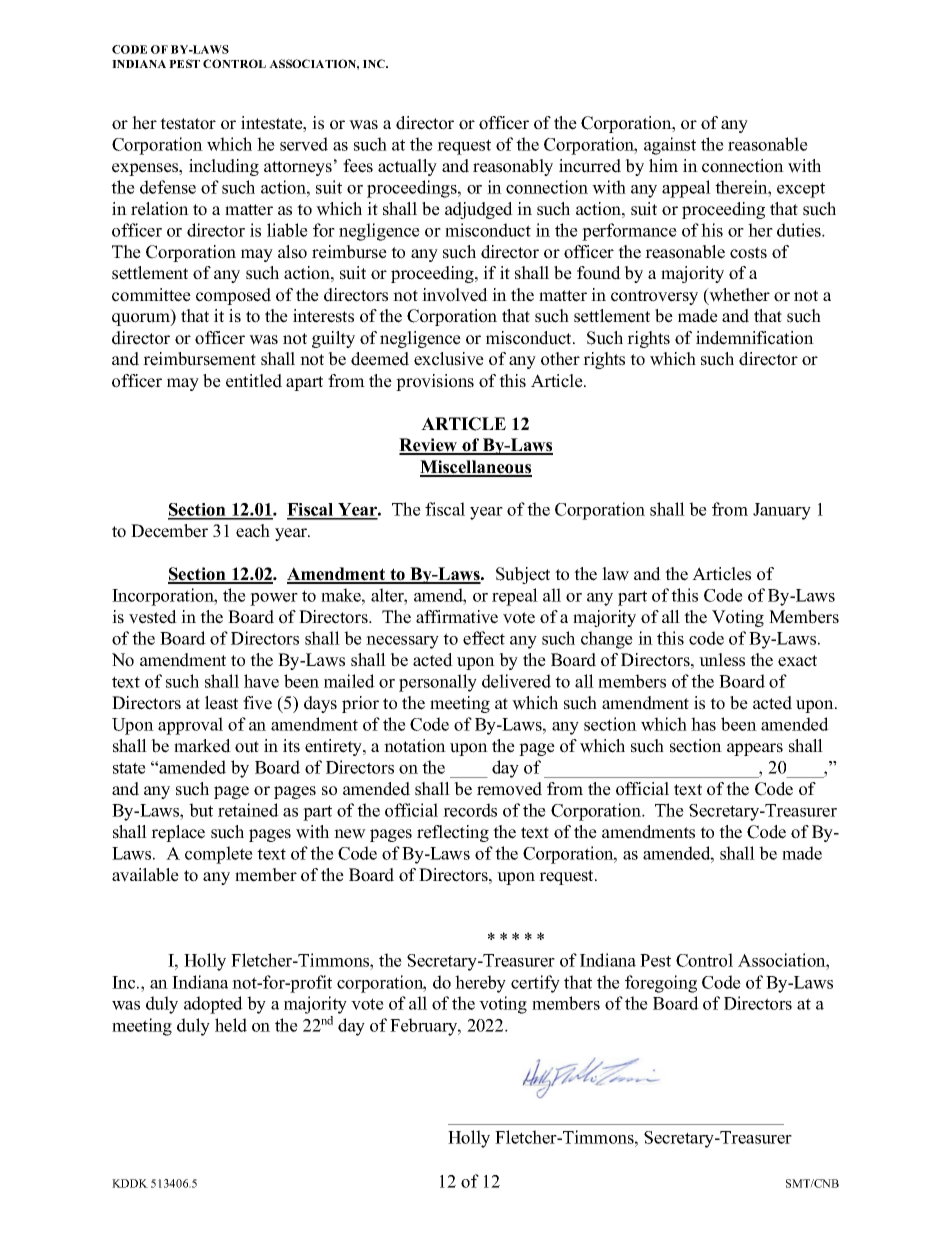  I want to click on each, so click(253, 531).
